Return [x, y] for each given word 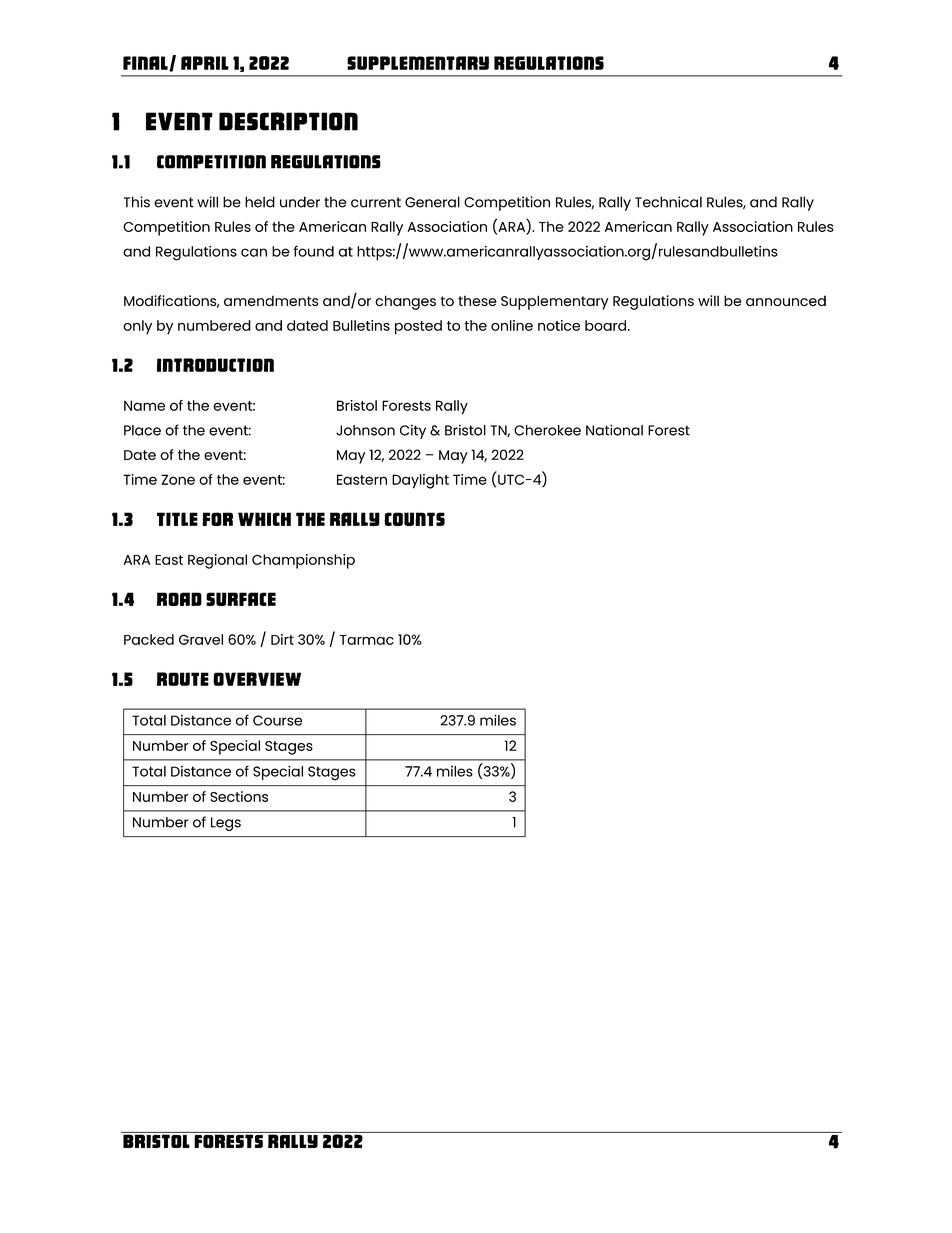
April [205, 63]
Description [288, 121]
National [614, 430]
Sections [239, 796]
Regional [217, 561]
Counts [414, 519]
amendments [271, 300]
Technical [668, 202]
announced [786, 301]
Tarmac [366, 640]
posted [418, 327]
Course [277, 720]
